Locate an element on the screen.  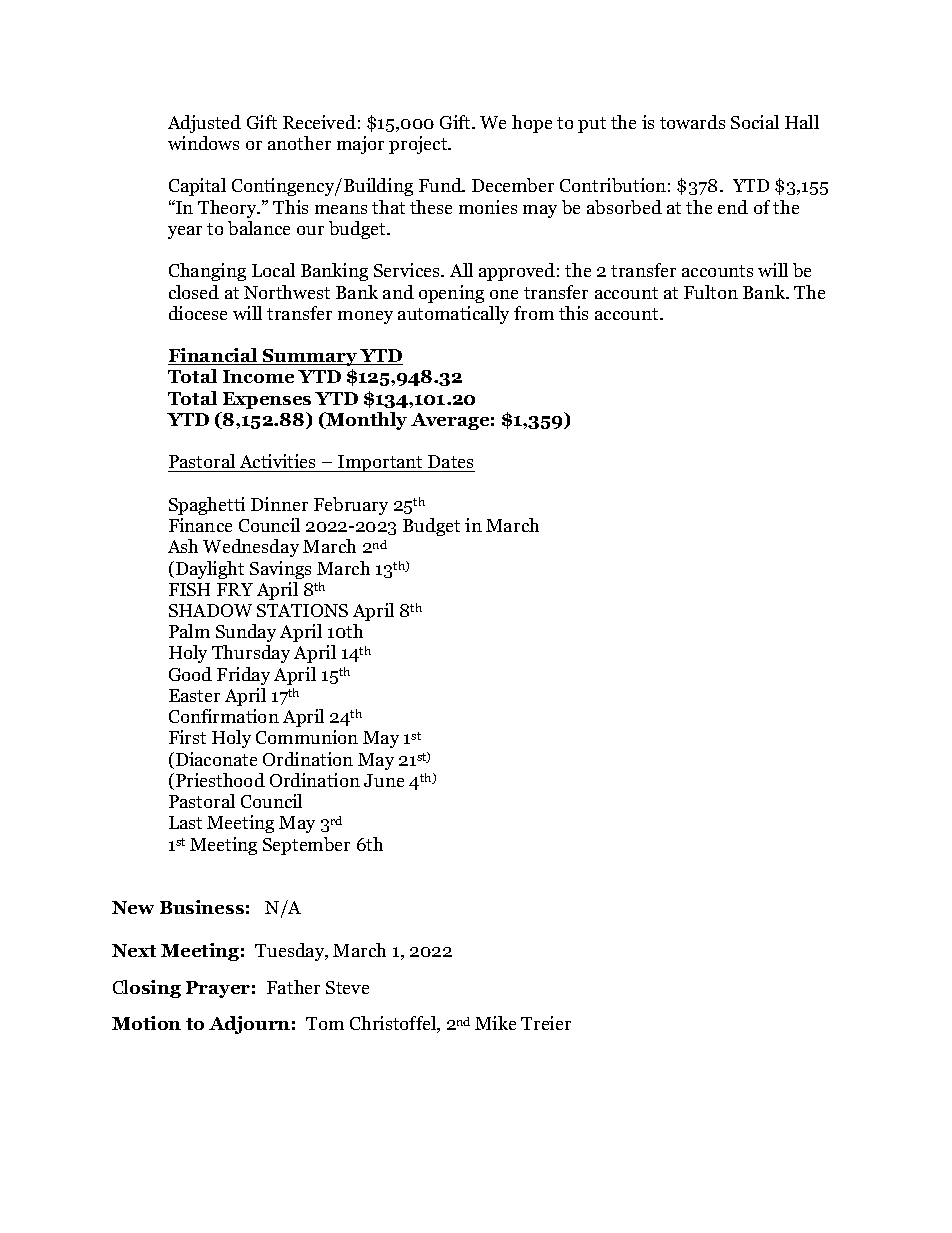
February is located at coordinates (351, 506).
